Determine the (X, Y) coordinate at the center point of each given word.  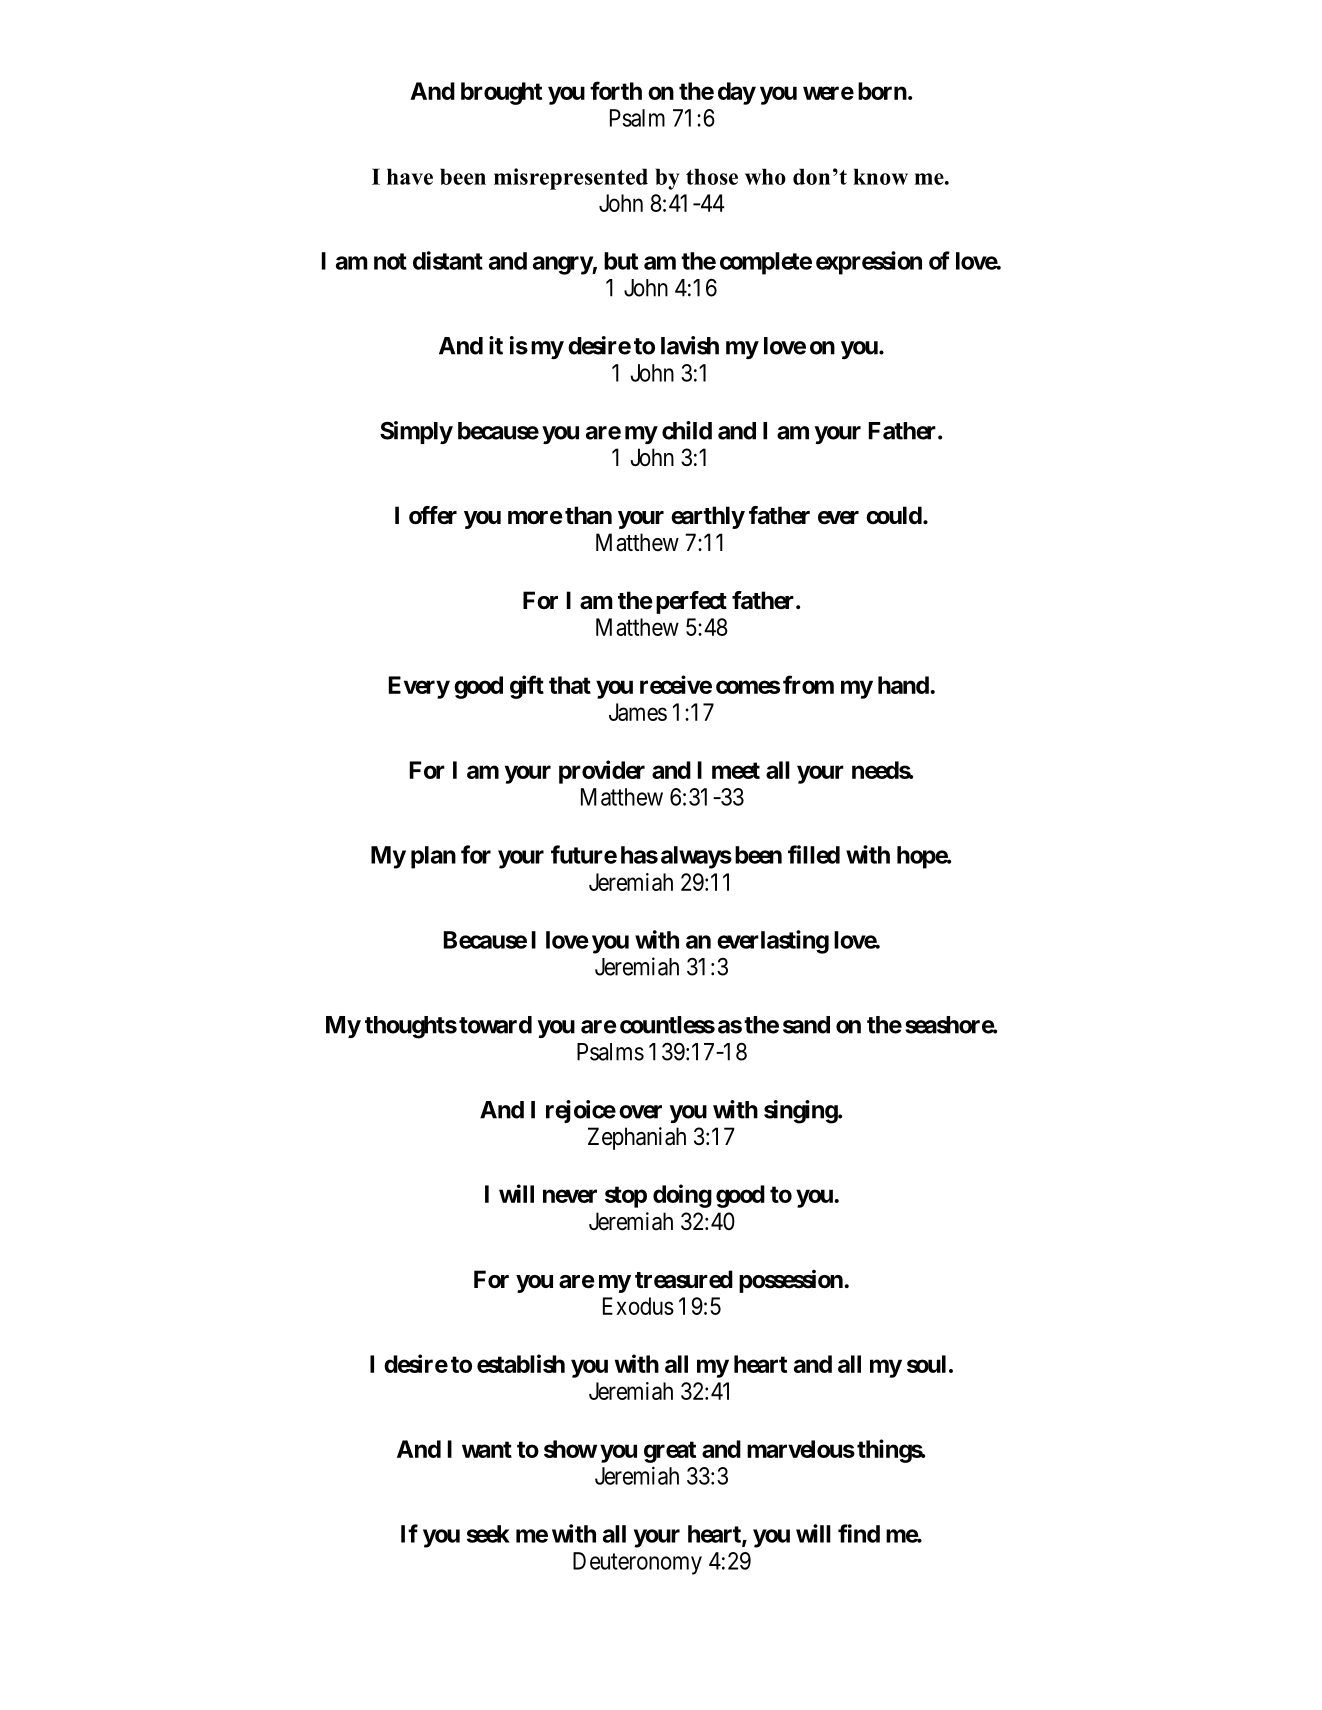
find (859, 1533)
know (880, 176)
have (410, 176)
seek (488, 1534)
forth (616, 90)
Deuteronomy (637, 1563)
